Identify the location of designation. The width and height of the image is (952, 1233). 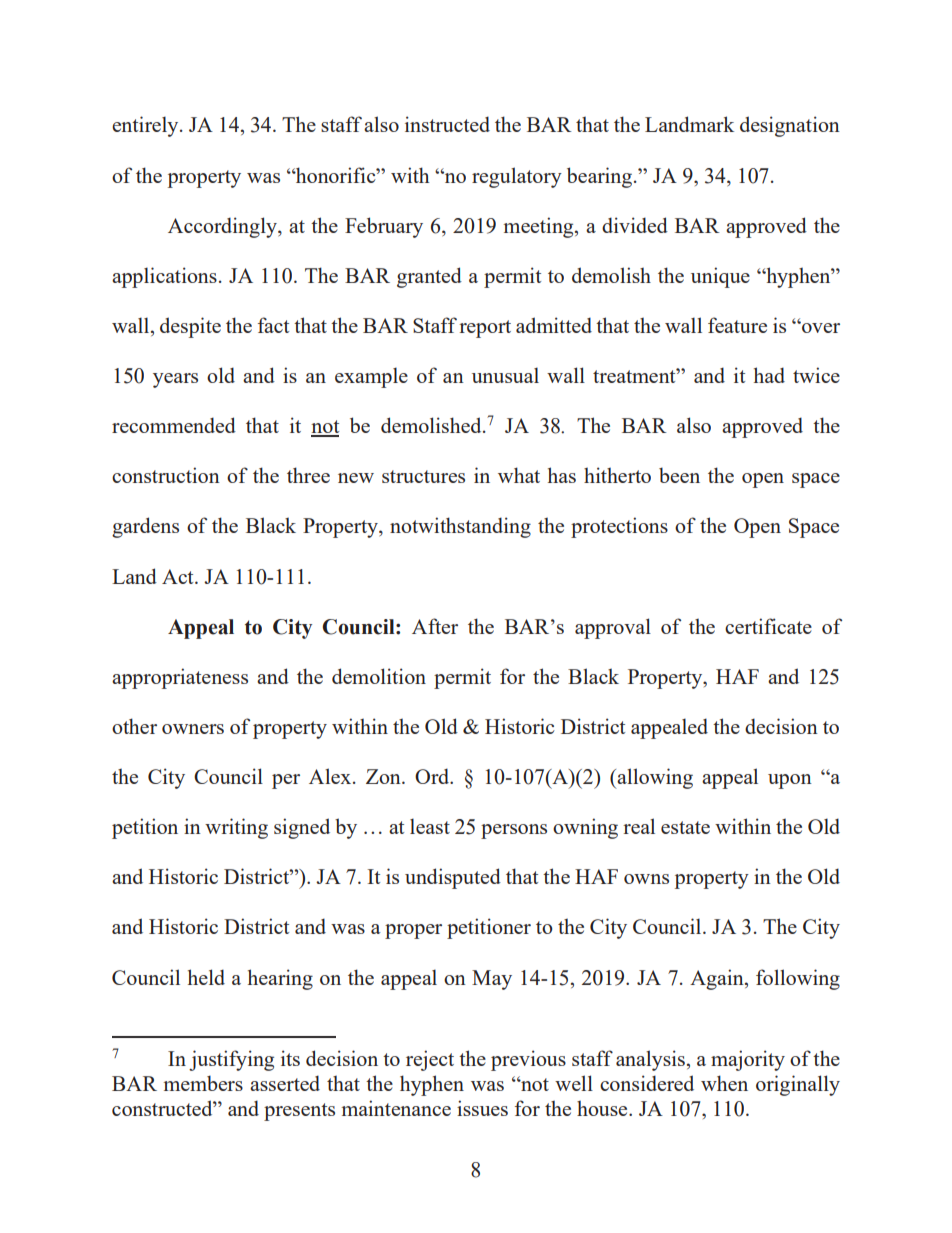
(790, 126).
